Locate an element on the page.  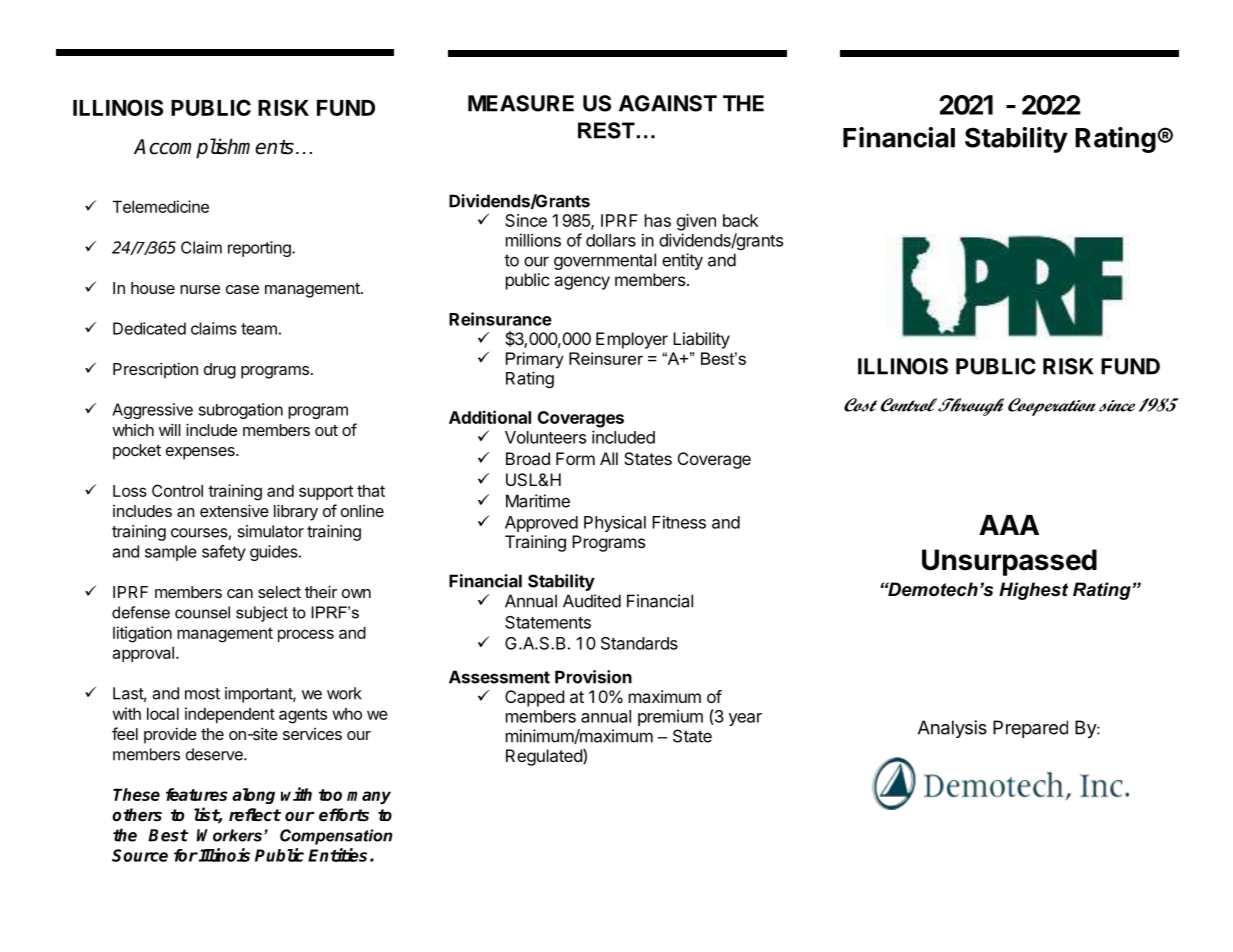
REST is located at coordinates (606, 130).
